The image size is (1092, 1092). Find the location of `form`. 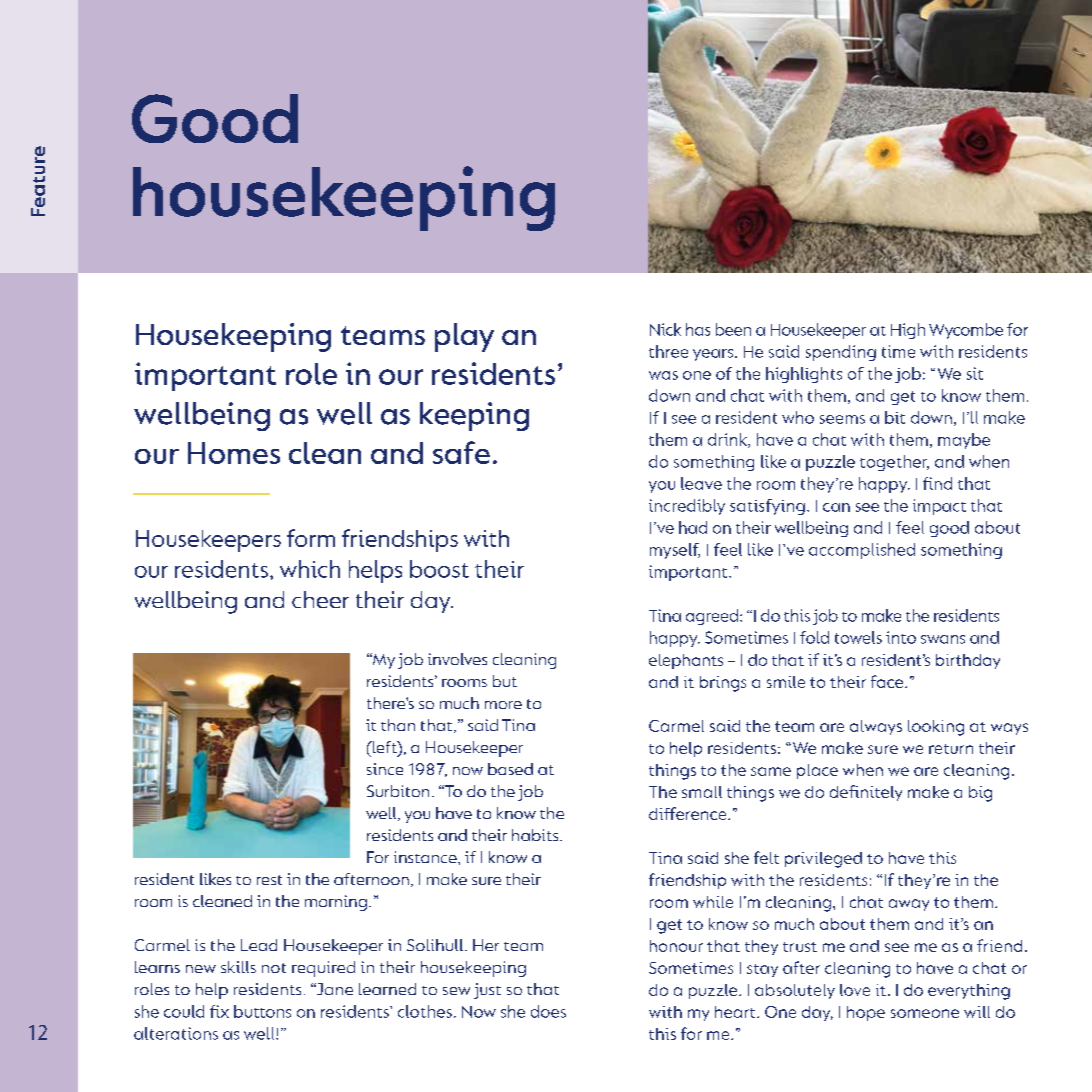

form is located at coordinates (311, 538).
